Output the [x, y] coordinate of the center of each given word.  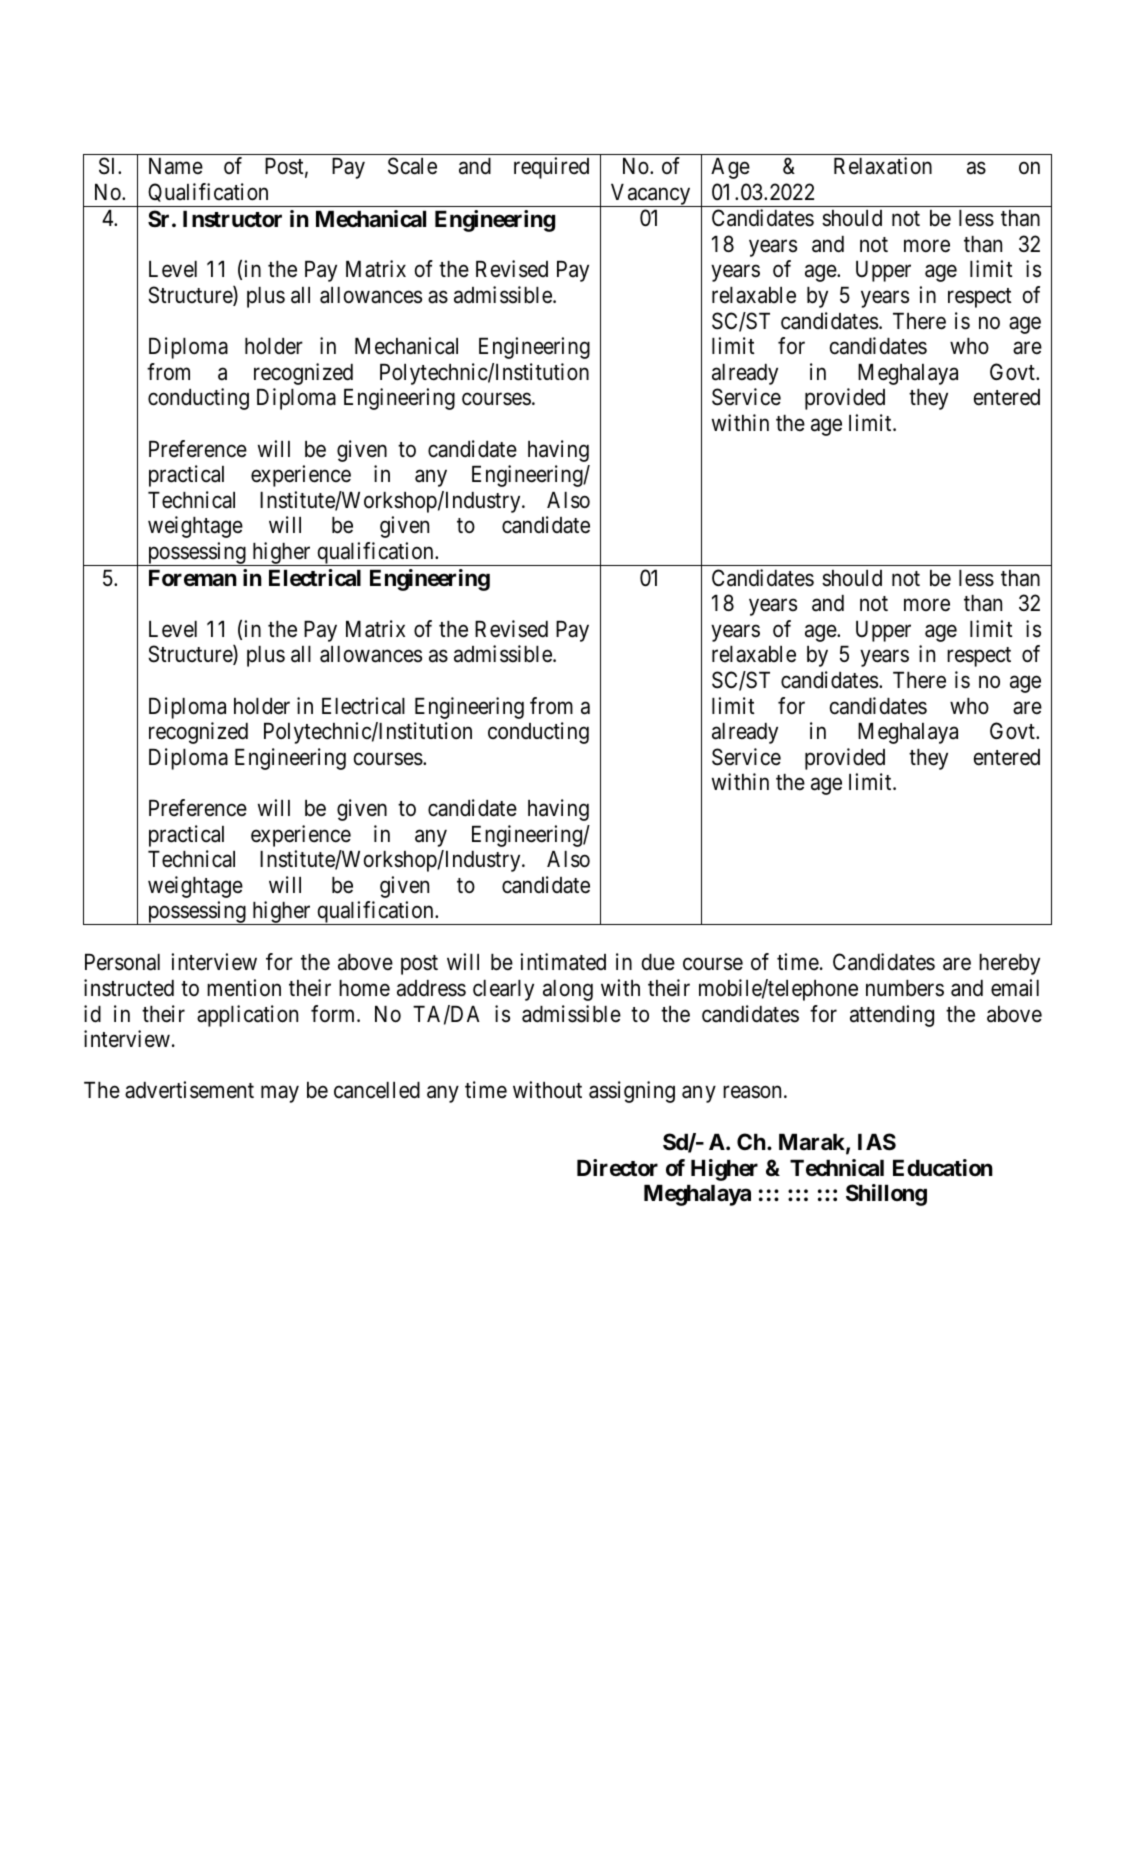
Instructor [232, 219]
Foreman [193, 578]
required [551, 168]
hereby [1009, 964]
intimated [563, 962]
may [280, 1094]
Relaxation [883, 166]
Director [617, 1167]
